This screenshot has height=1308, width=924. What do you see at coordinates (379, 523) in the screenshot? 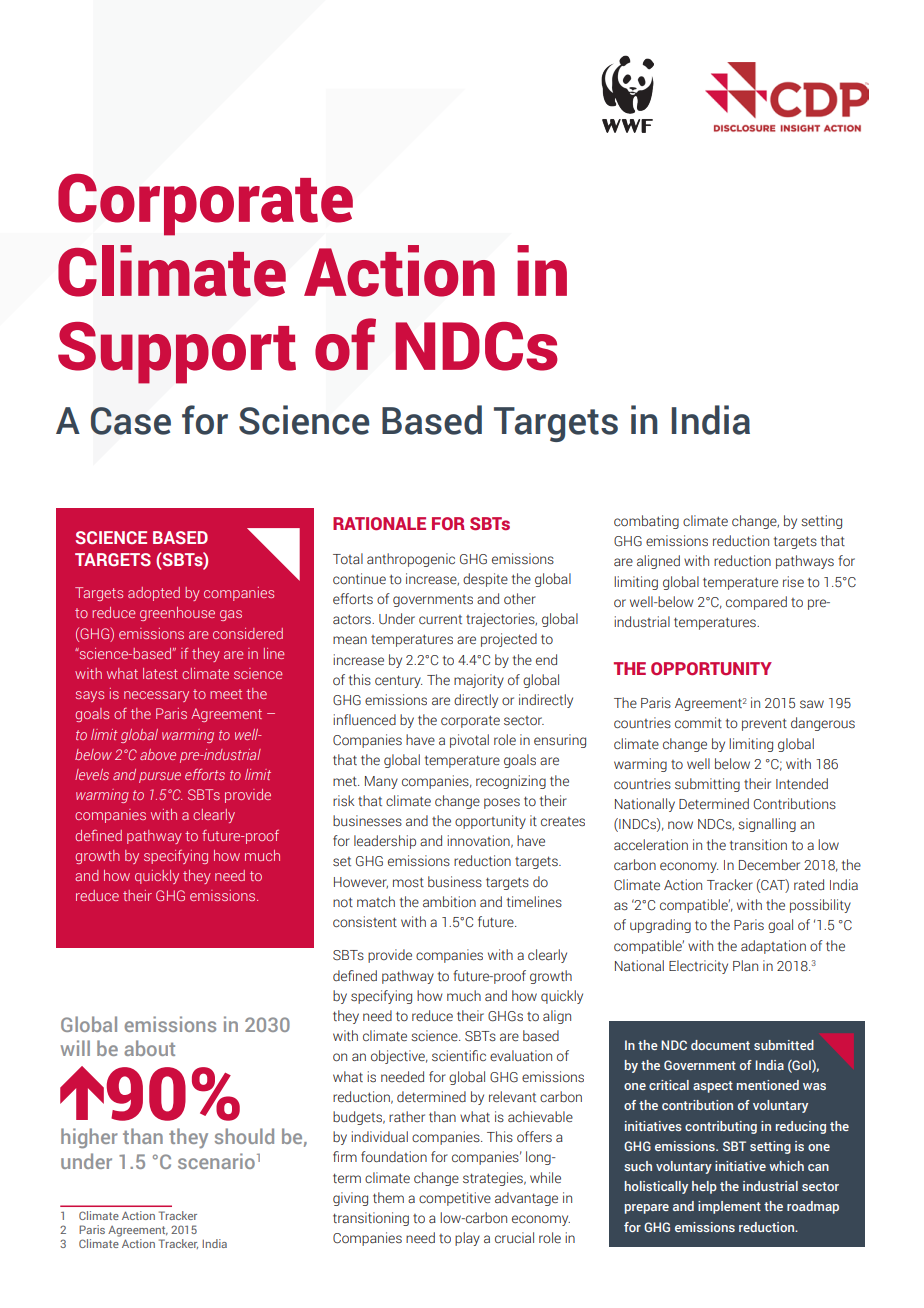
I see `RATIONALE` at bounding box center [379, 523].
